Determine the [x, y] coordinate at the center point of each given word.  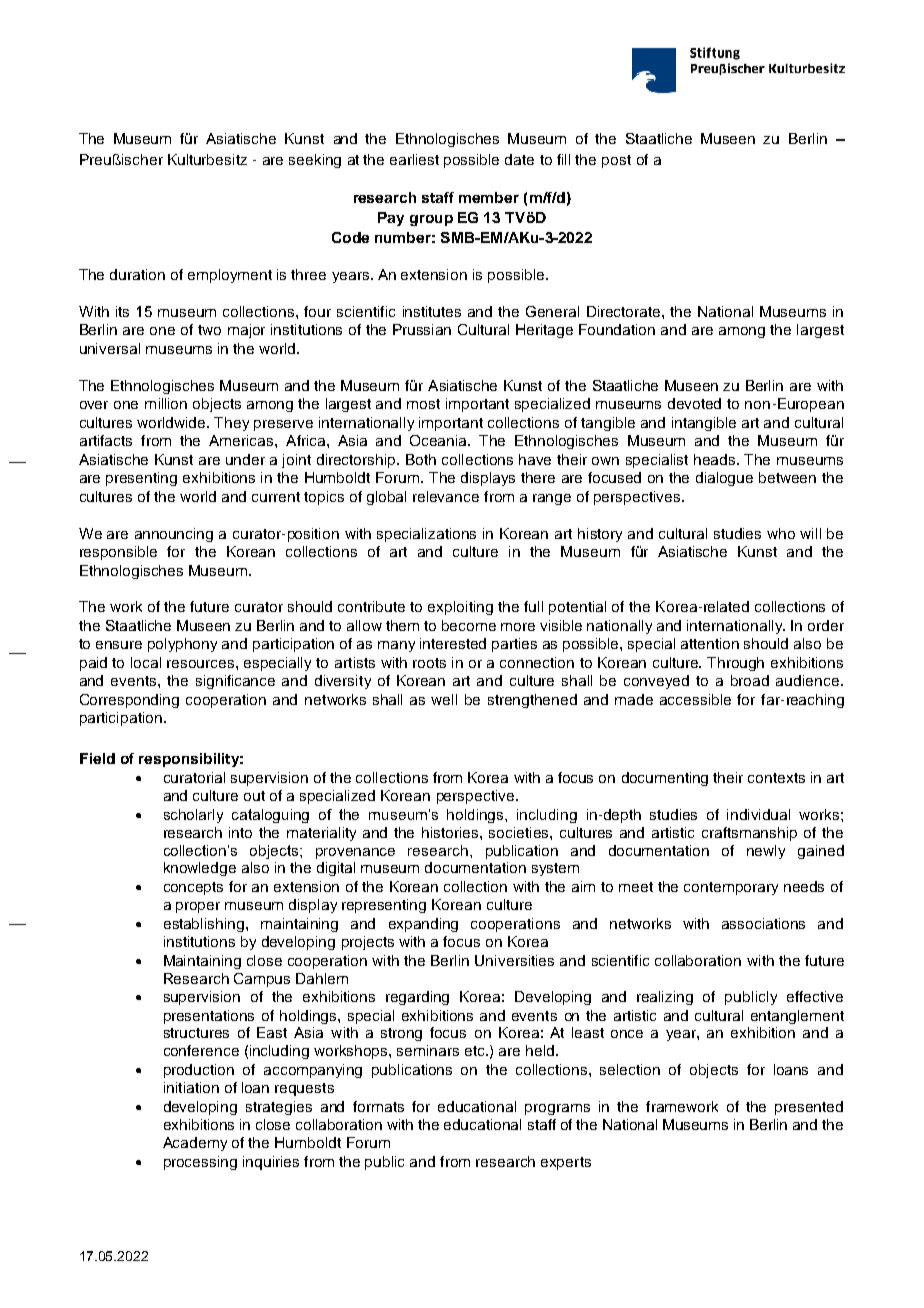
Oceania [440, 440]
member [489, 197]
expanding [423, 925]
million [166, 403]
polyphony [182, 645]
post [616, 161]
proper [198, 907]
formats [378, 1106]
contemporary [731, 888]
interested [453, 643]
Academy [195, 1144]
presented [809, 1108]
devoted [694, 403]
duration [137, 274]
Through [735, 664]
